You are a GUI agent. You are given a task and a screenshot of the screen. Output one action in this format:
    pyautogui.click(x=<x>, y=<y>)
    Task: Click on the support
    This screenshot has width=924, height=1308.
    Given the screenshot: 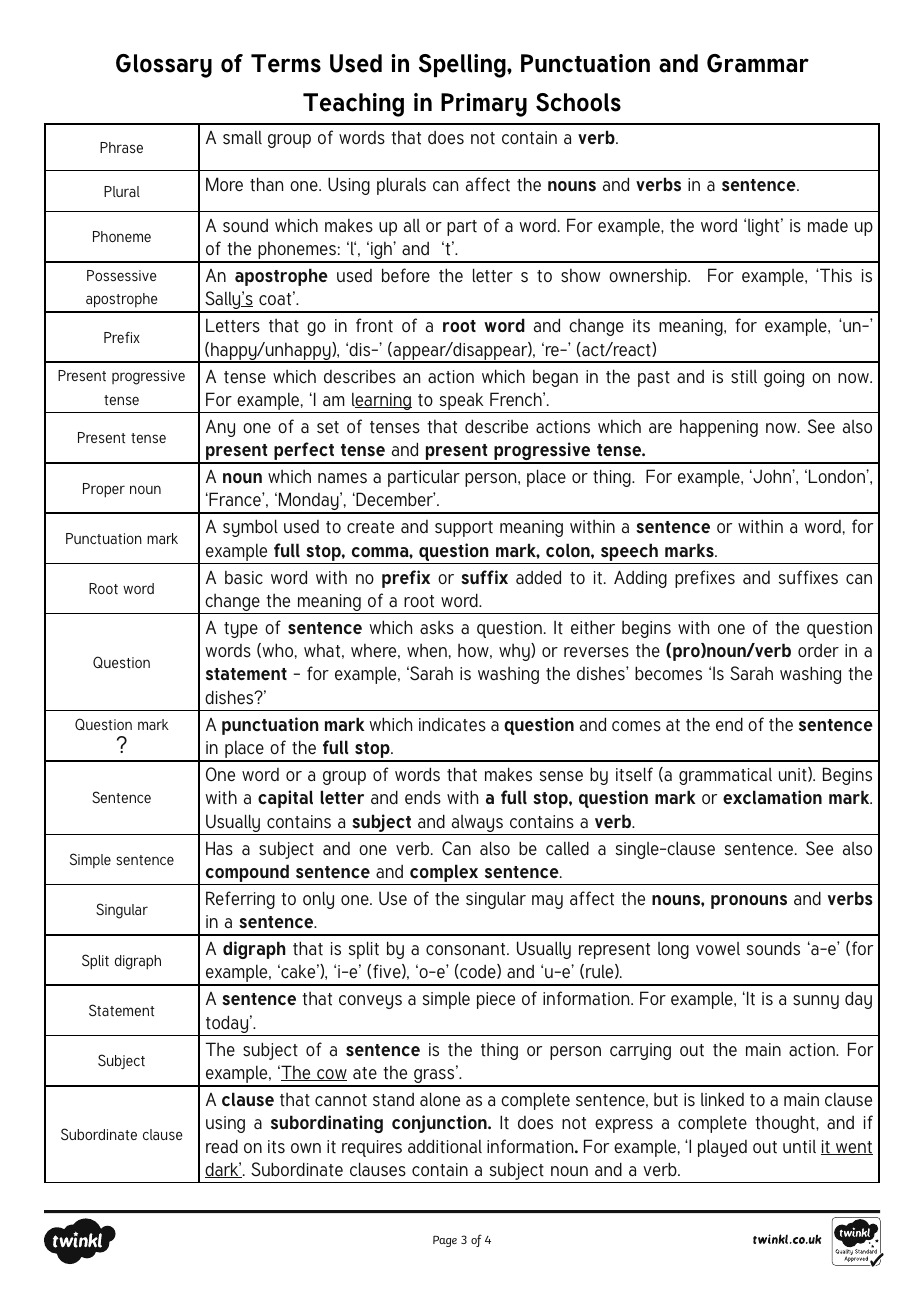 What is the action you would take?
    pyautogui.click(x=464, y=529)
